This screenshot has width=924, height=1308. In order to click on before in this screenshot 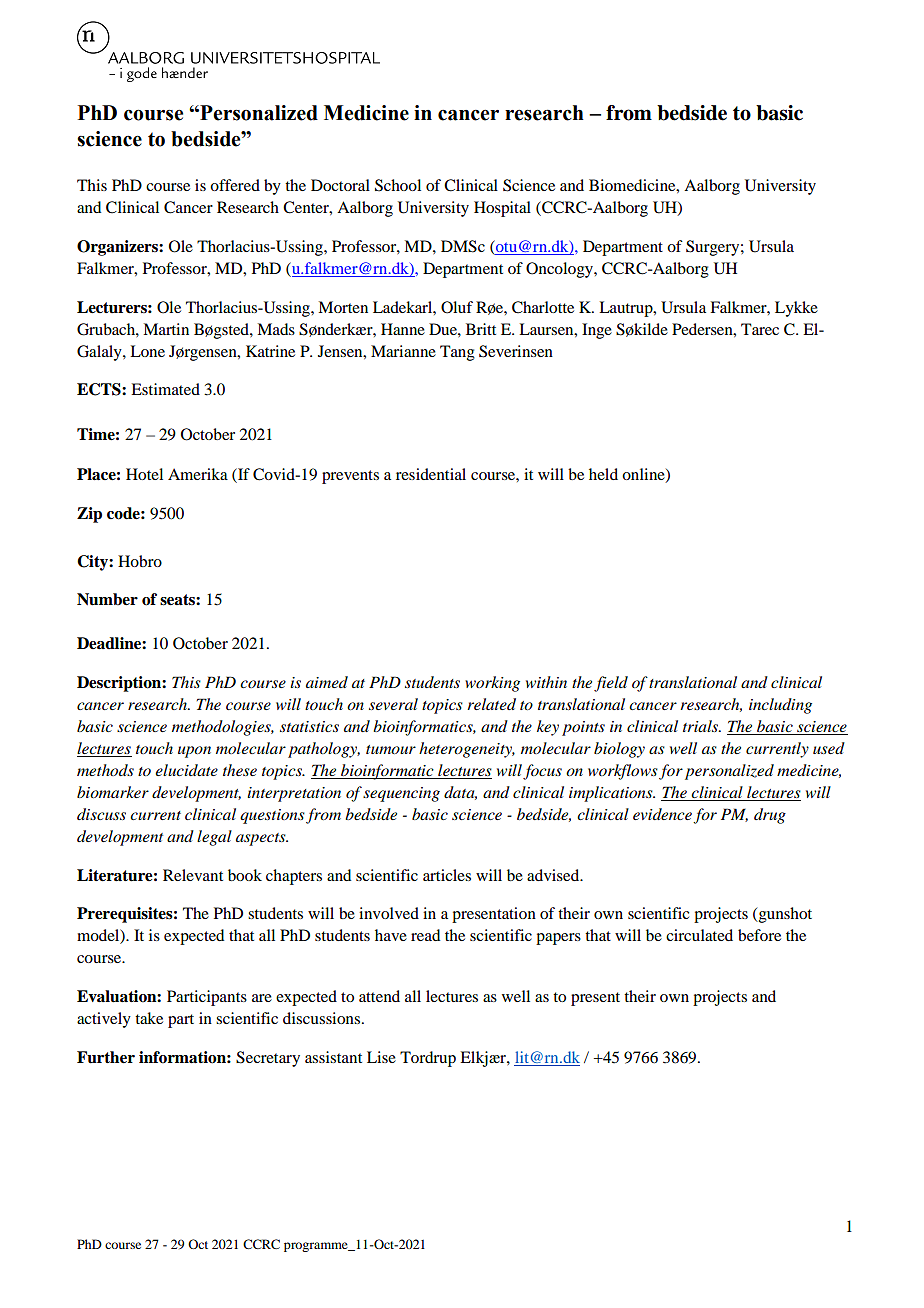, I will do `click(759, 935)`.
